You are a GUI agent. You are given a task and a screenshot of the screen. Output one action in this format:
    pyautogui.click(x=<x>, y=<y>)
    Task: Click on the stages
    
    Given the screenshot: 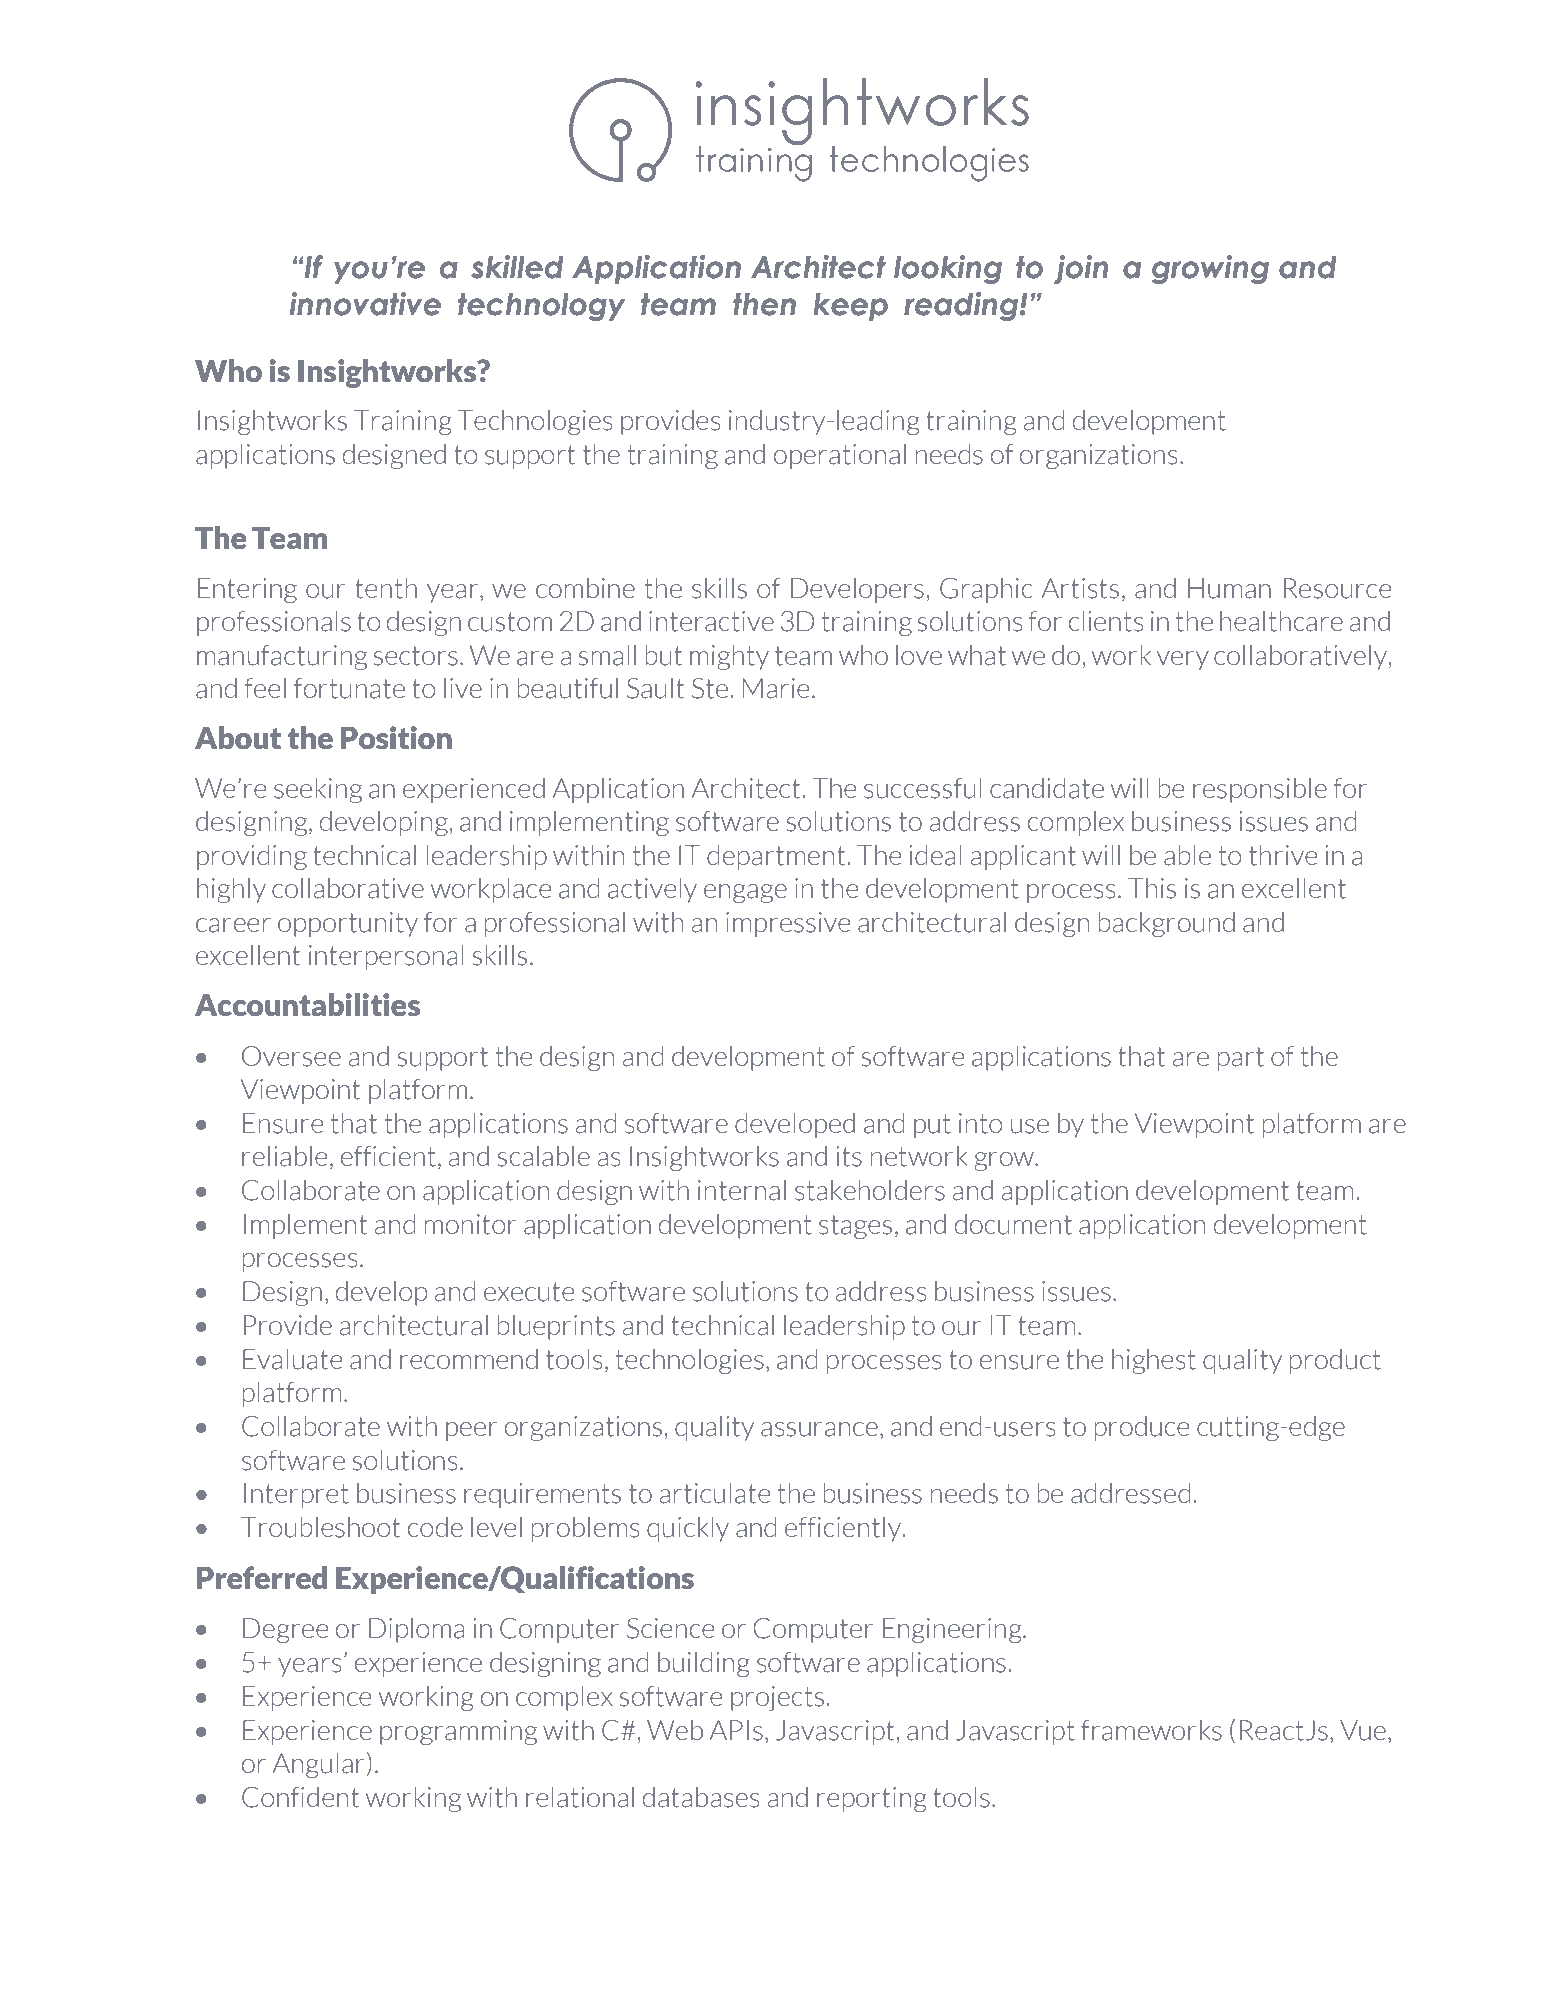 What is the action you would take?
    pyautogui.click(x=855, y=1227)
